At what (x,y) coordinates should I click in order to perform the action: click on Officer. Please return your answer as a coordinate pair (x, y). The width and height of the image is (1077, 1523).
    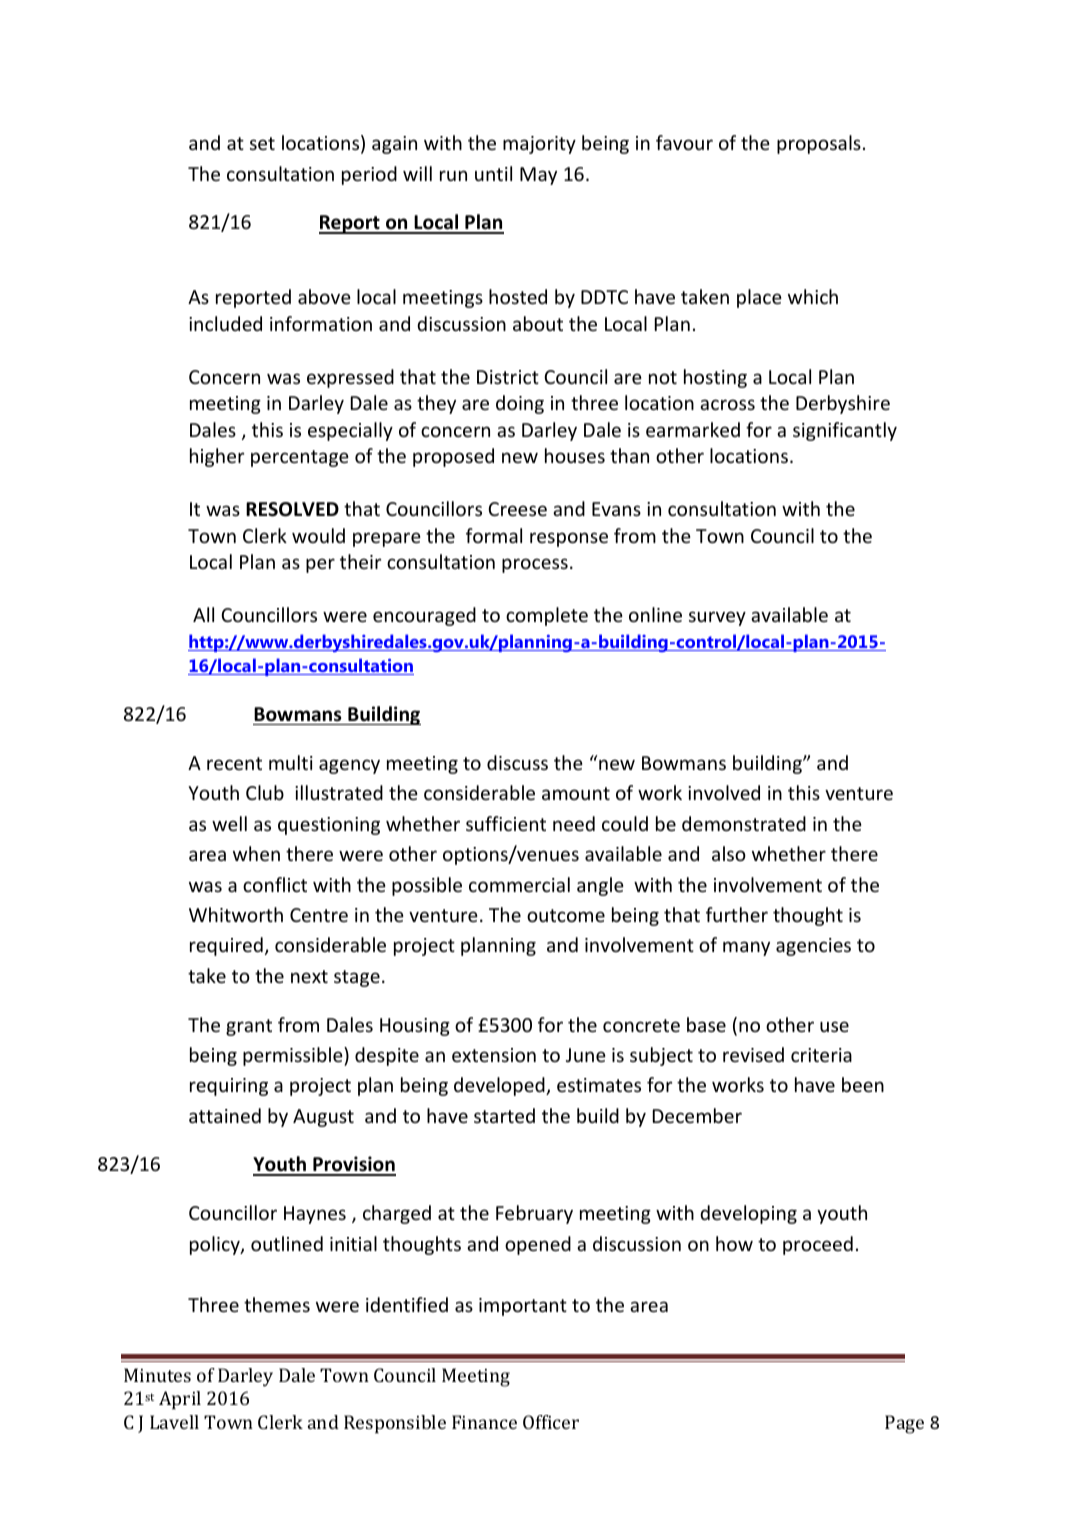
    Looking at the image, I should click on (551, 1422).
